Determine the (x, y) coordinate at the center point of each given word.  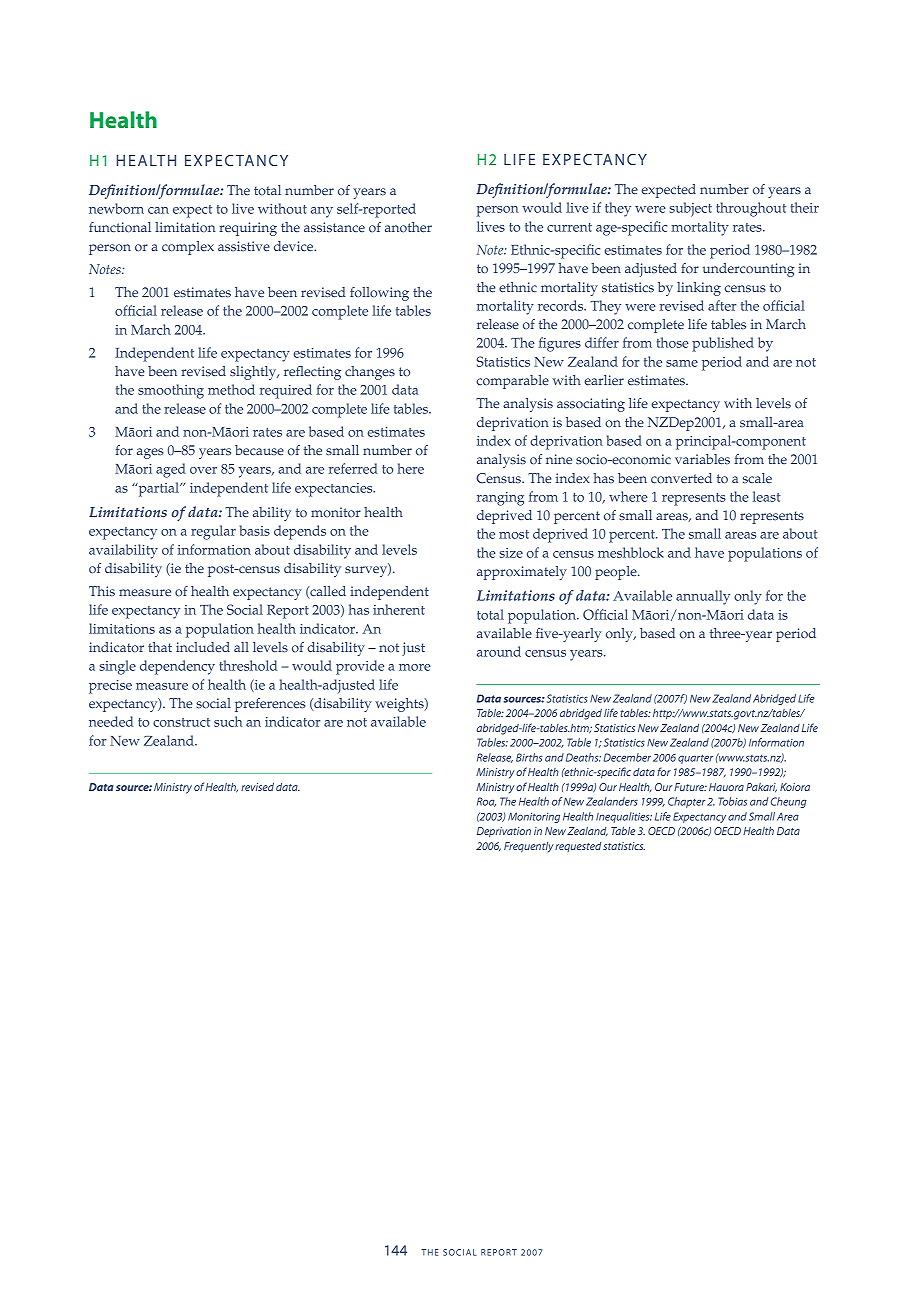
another (408, 227)
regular (213, 532)
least (767, 496)
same (682, 363)
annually (703, 597)
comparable (513, 382)
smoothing (171, 391)
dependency (177, 667)
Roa (486, 802)
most (514, 534)
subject (690, 209)
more (415, 667)
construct (181, 722)
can (158, 210)
